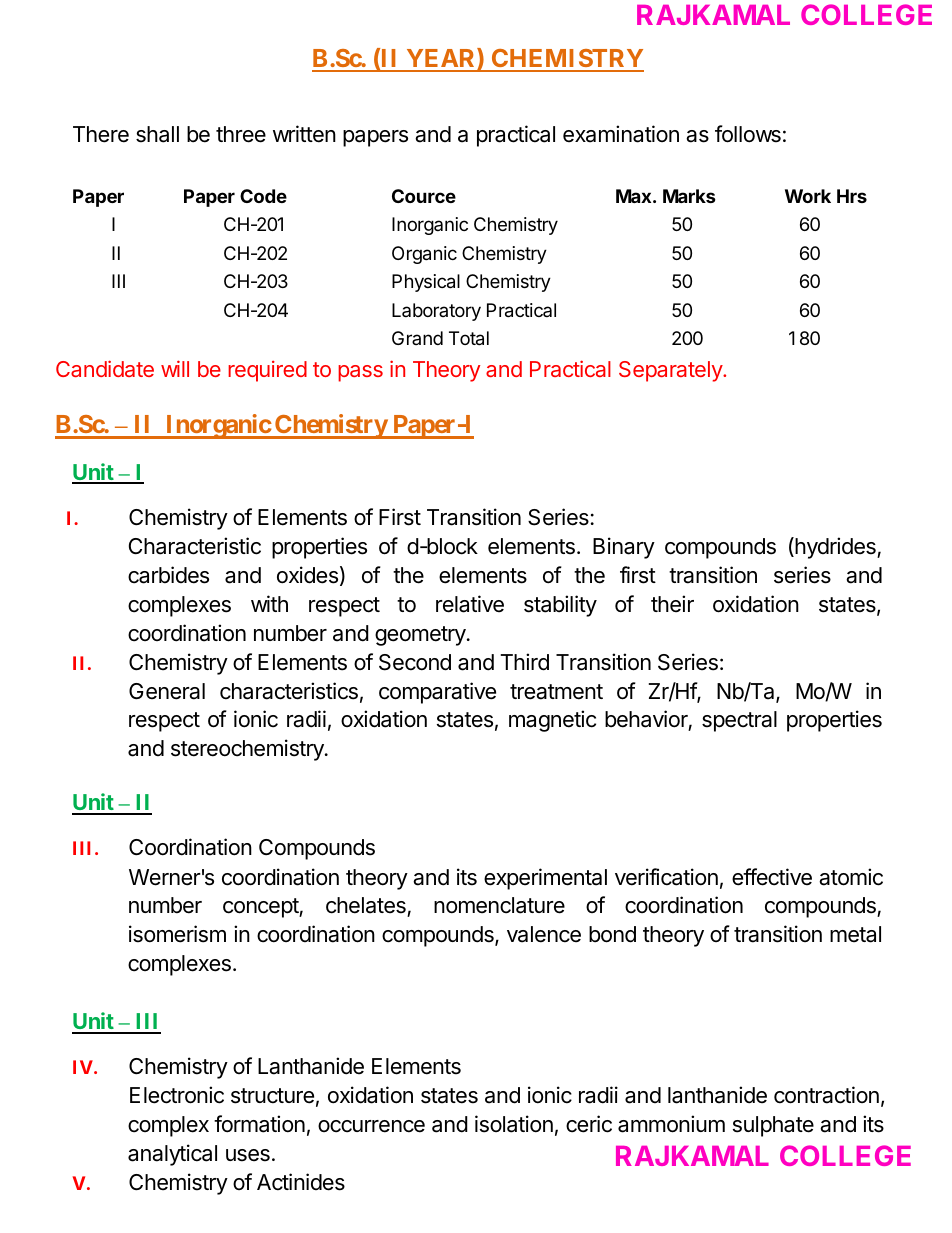  What do you see at coordinates (525, 662) in the screenshot?
I see `Third` at bounding box center [525, 662].
